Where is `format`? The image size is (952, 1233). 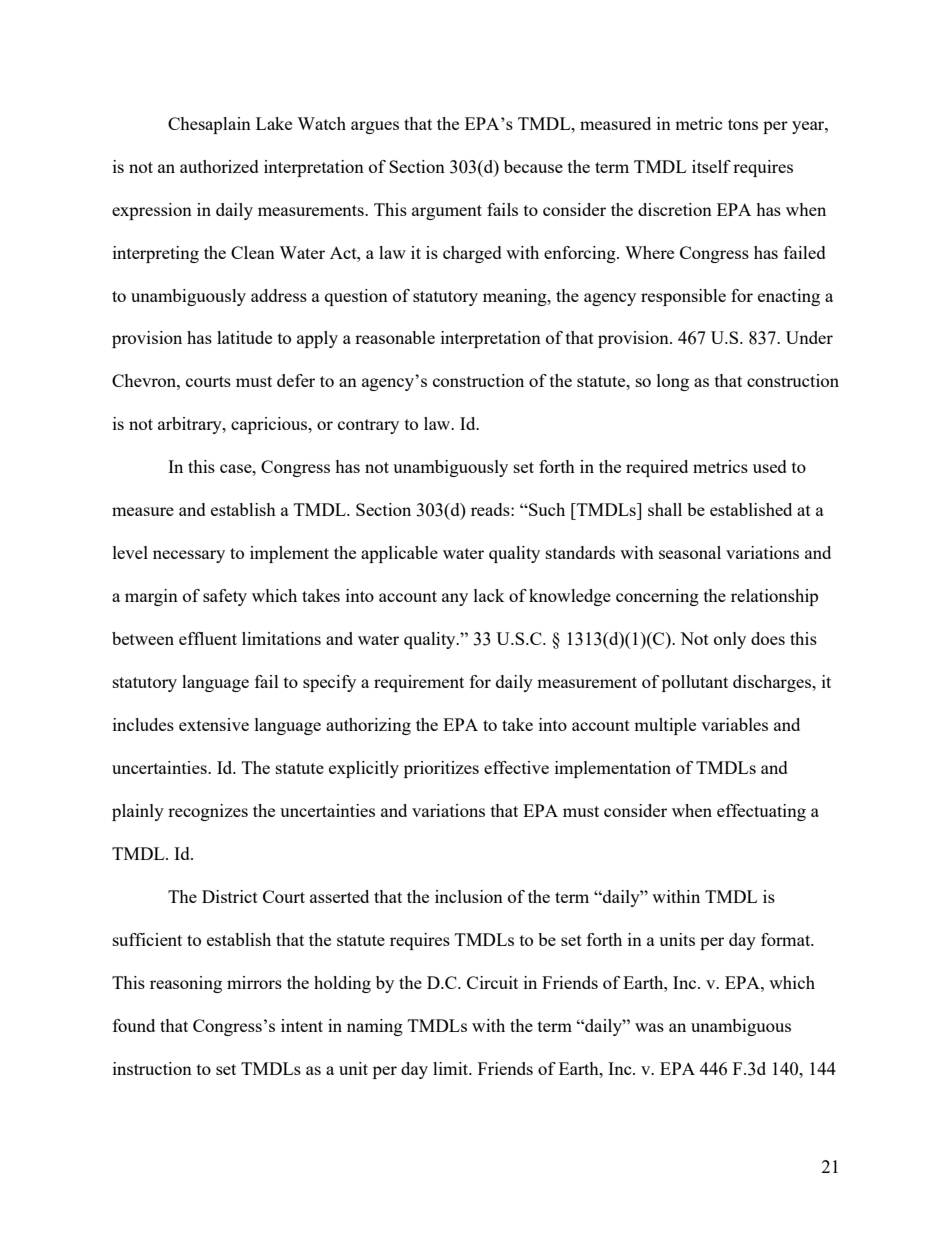
format is located at coordinates (787, 939).
